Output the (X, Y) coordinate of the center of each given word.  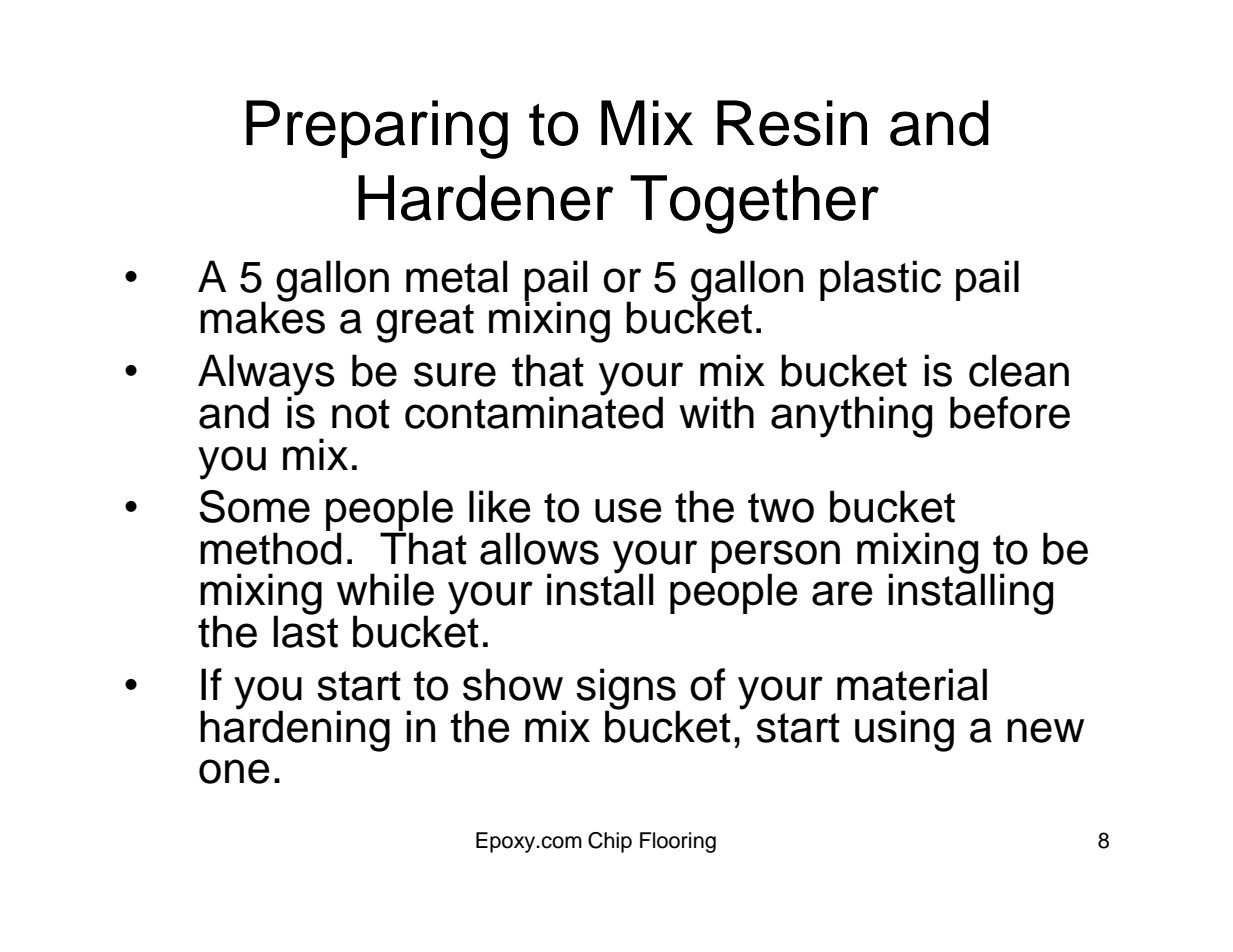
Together (754, 204)
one (234, 771)
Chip (610, 842)
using (904, 731)
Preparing (377, 129)
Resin (792, 123)
